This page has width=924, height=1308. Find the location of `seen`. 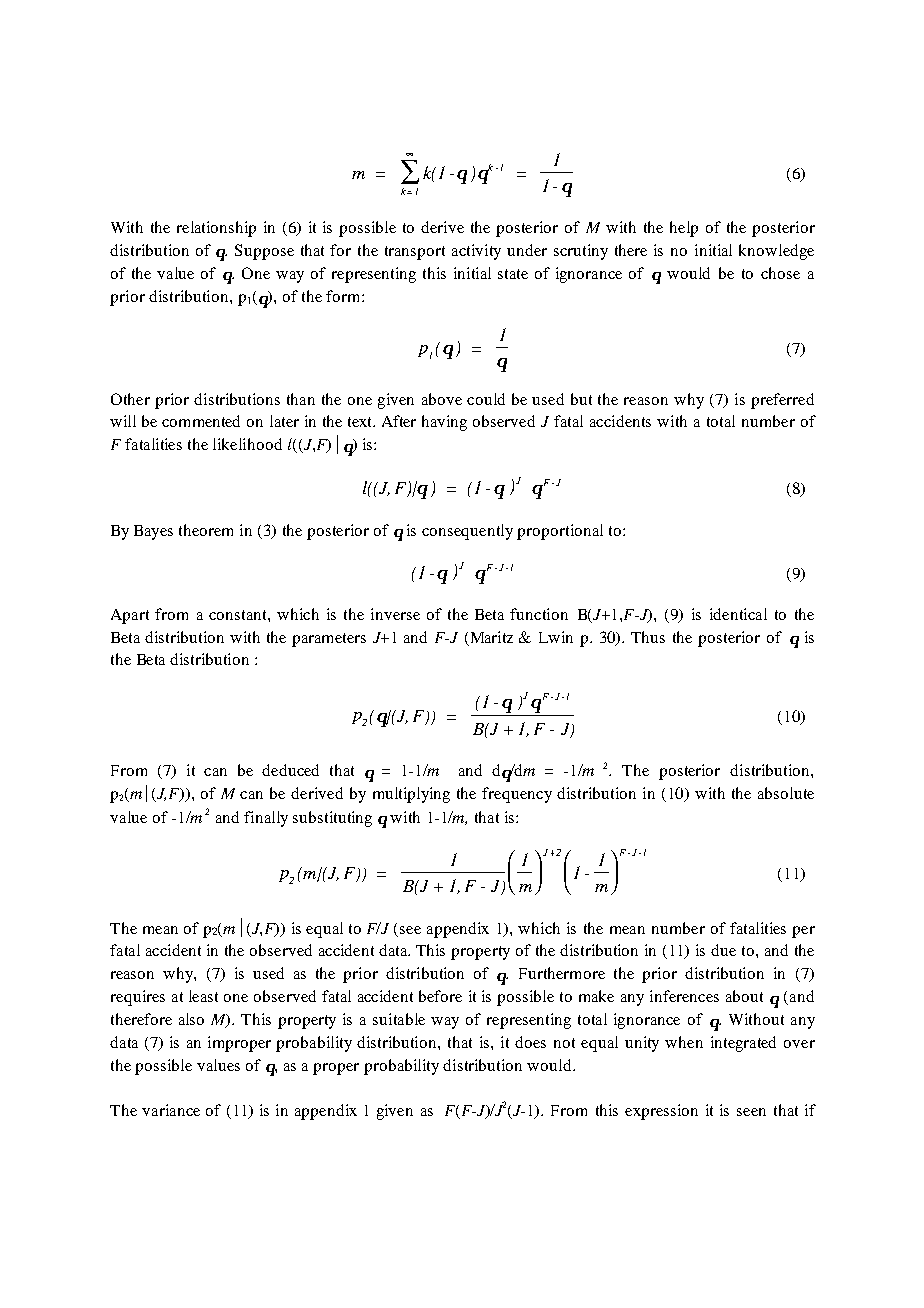

seen is located at coordinates (751, 1112).
